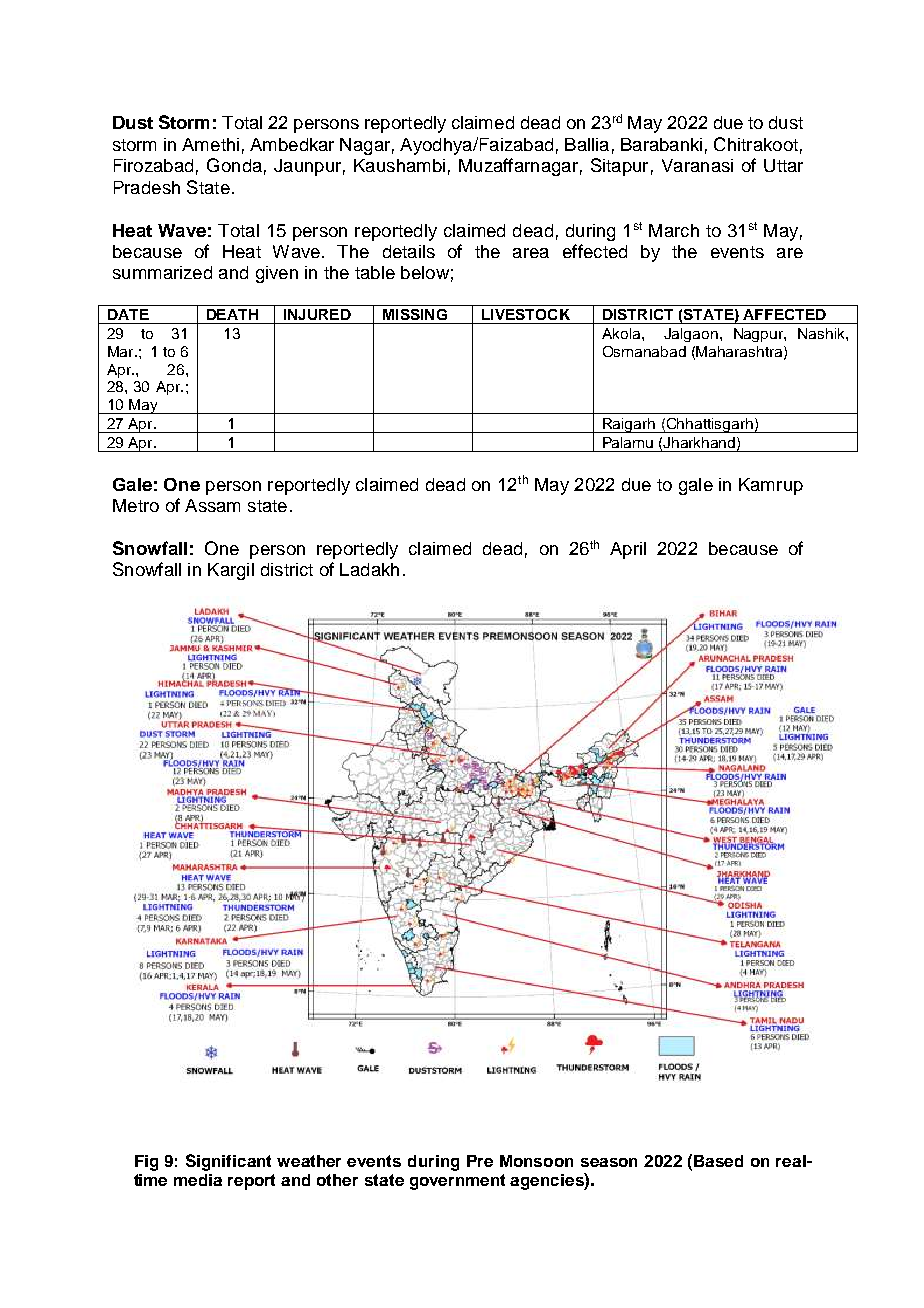 Image resolution: width=924 pixels, height=1308 pixels. What do you see at coordinates (480, 1161) in the page?
I see `Pre` at bounding box center [480, 1161].
